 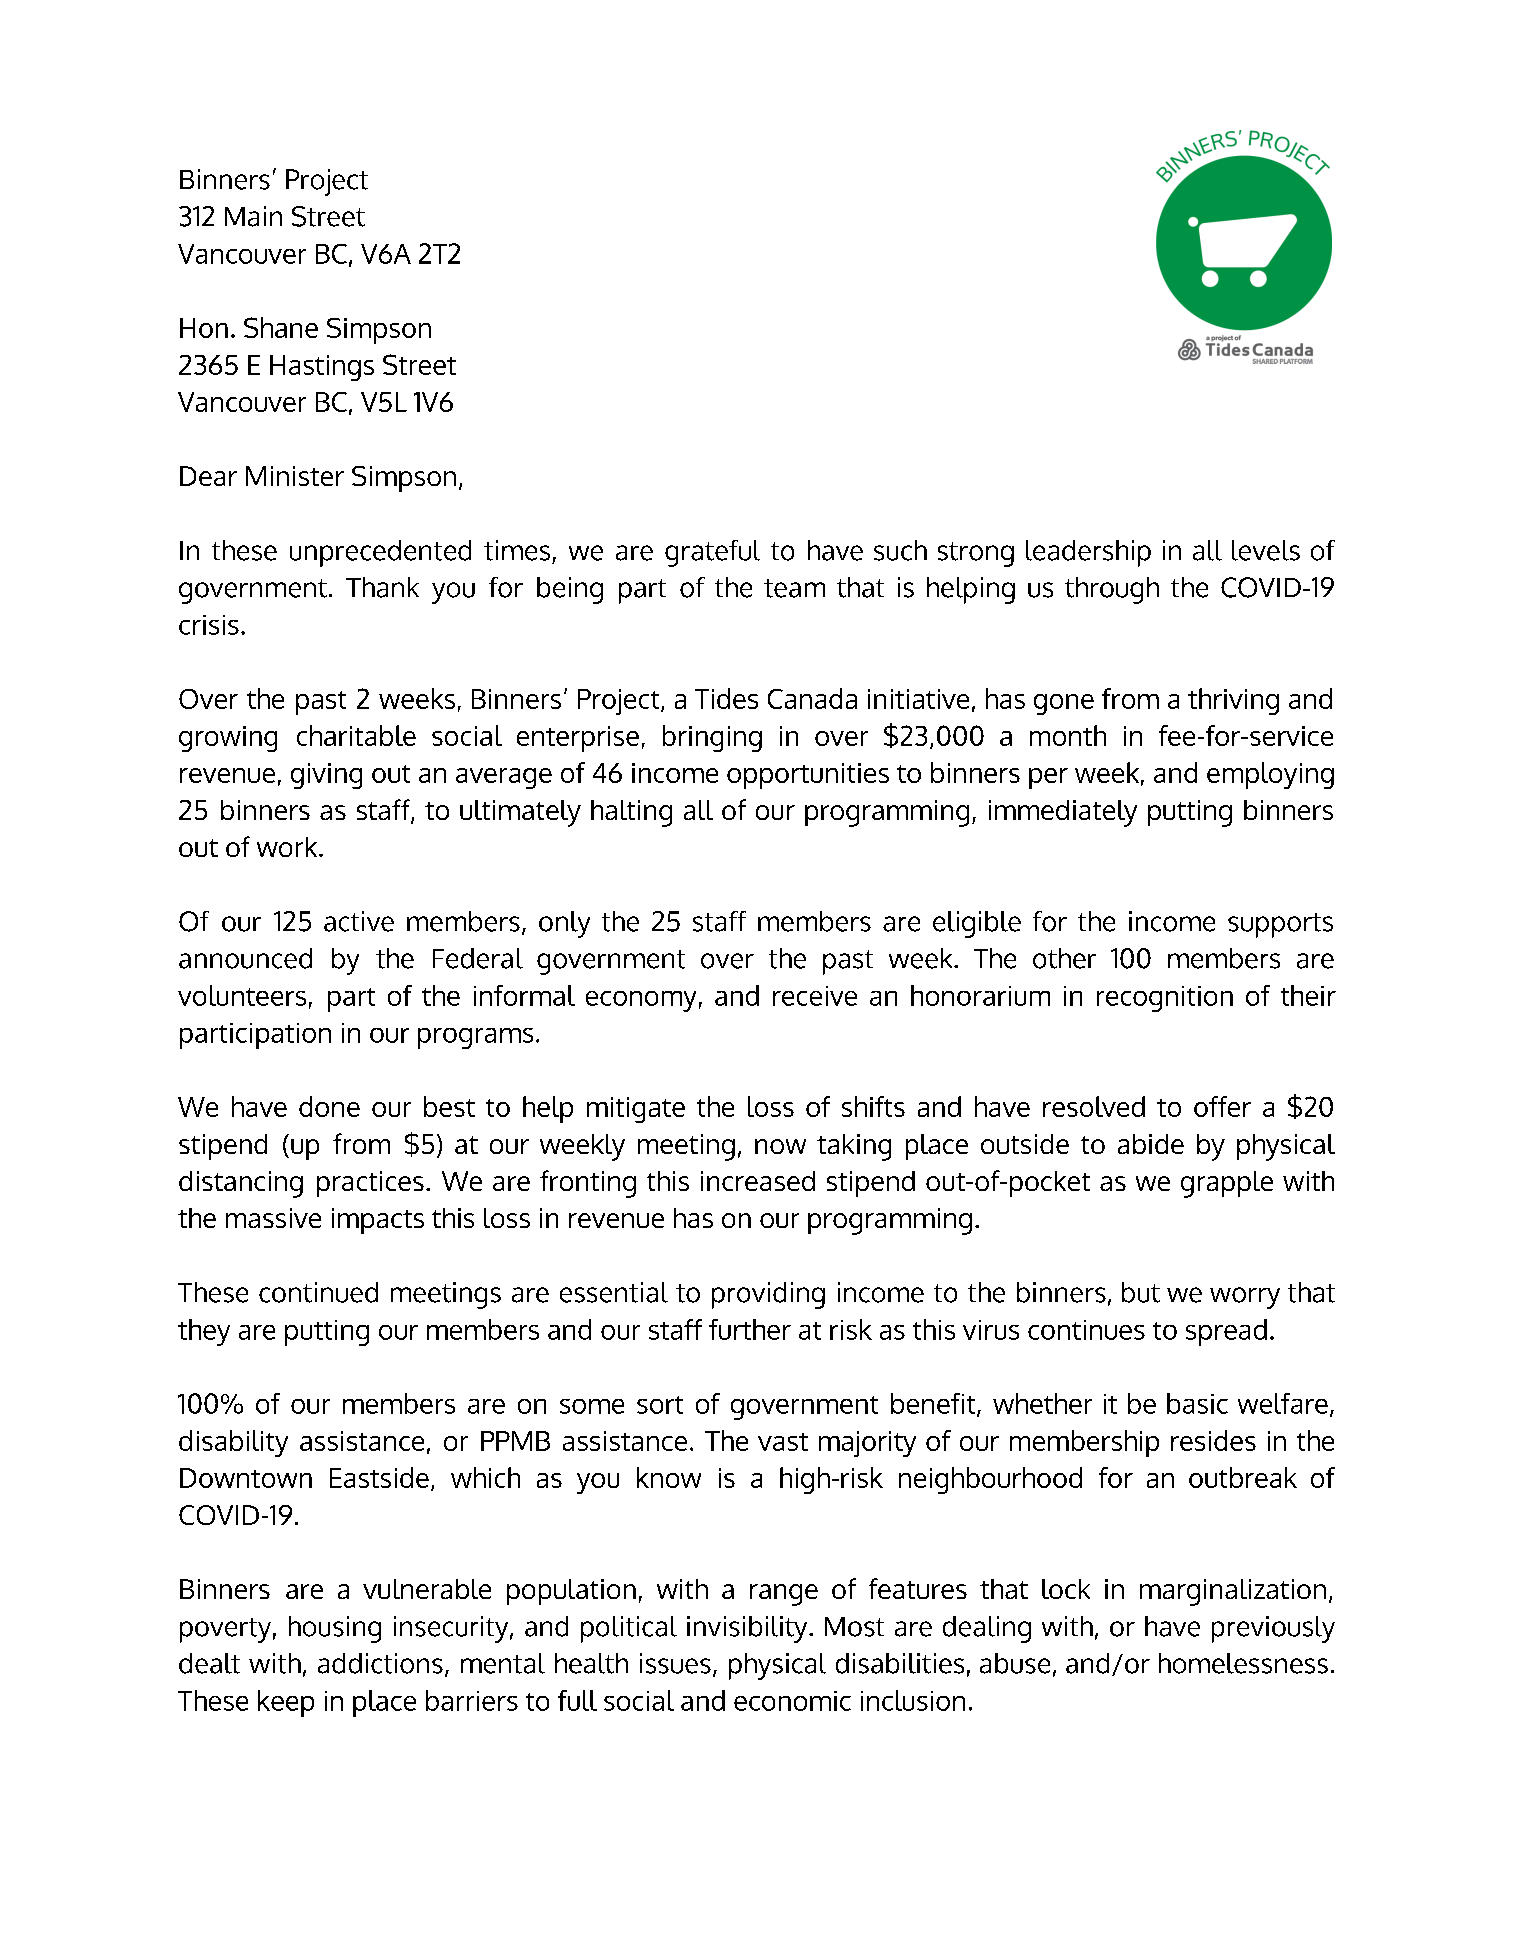 What do you see at coordinates (356, 735) in the screenshot?
I see `charitable` at bounding box center [356, 735].
